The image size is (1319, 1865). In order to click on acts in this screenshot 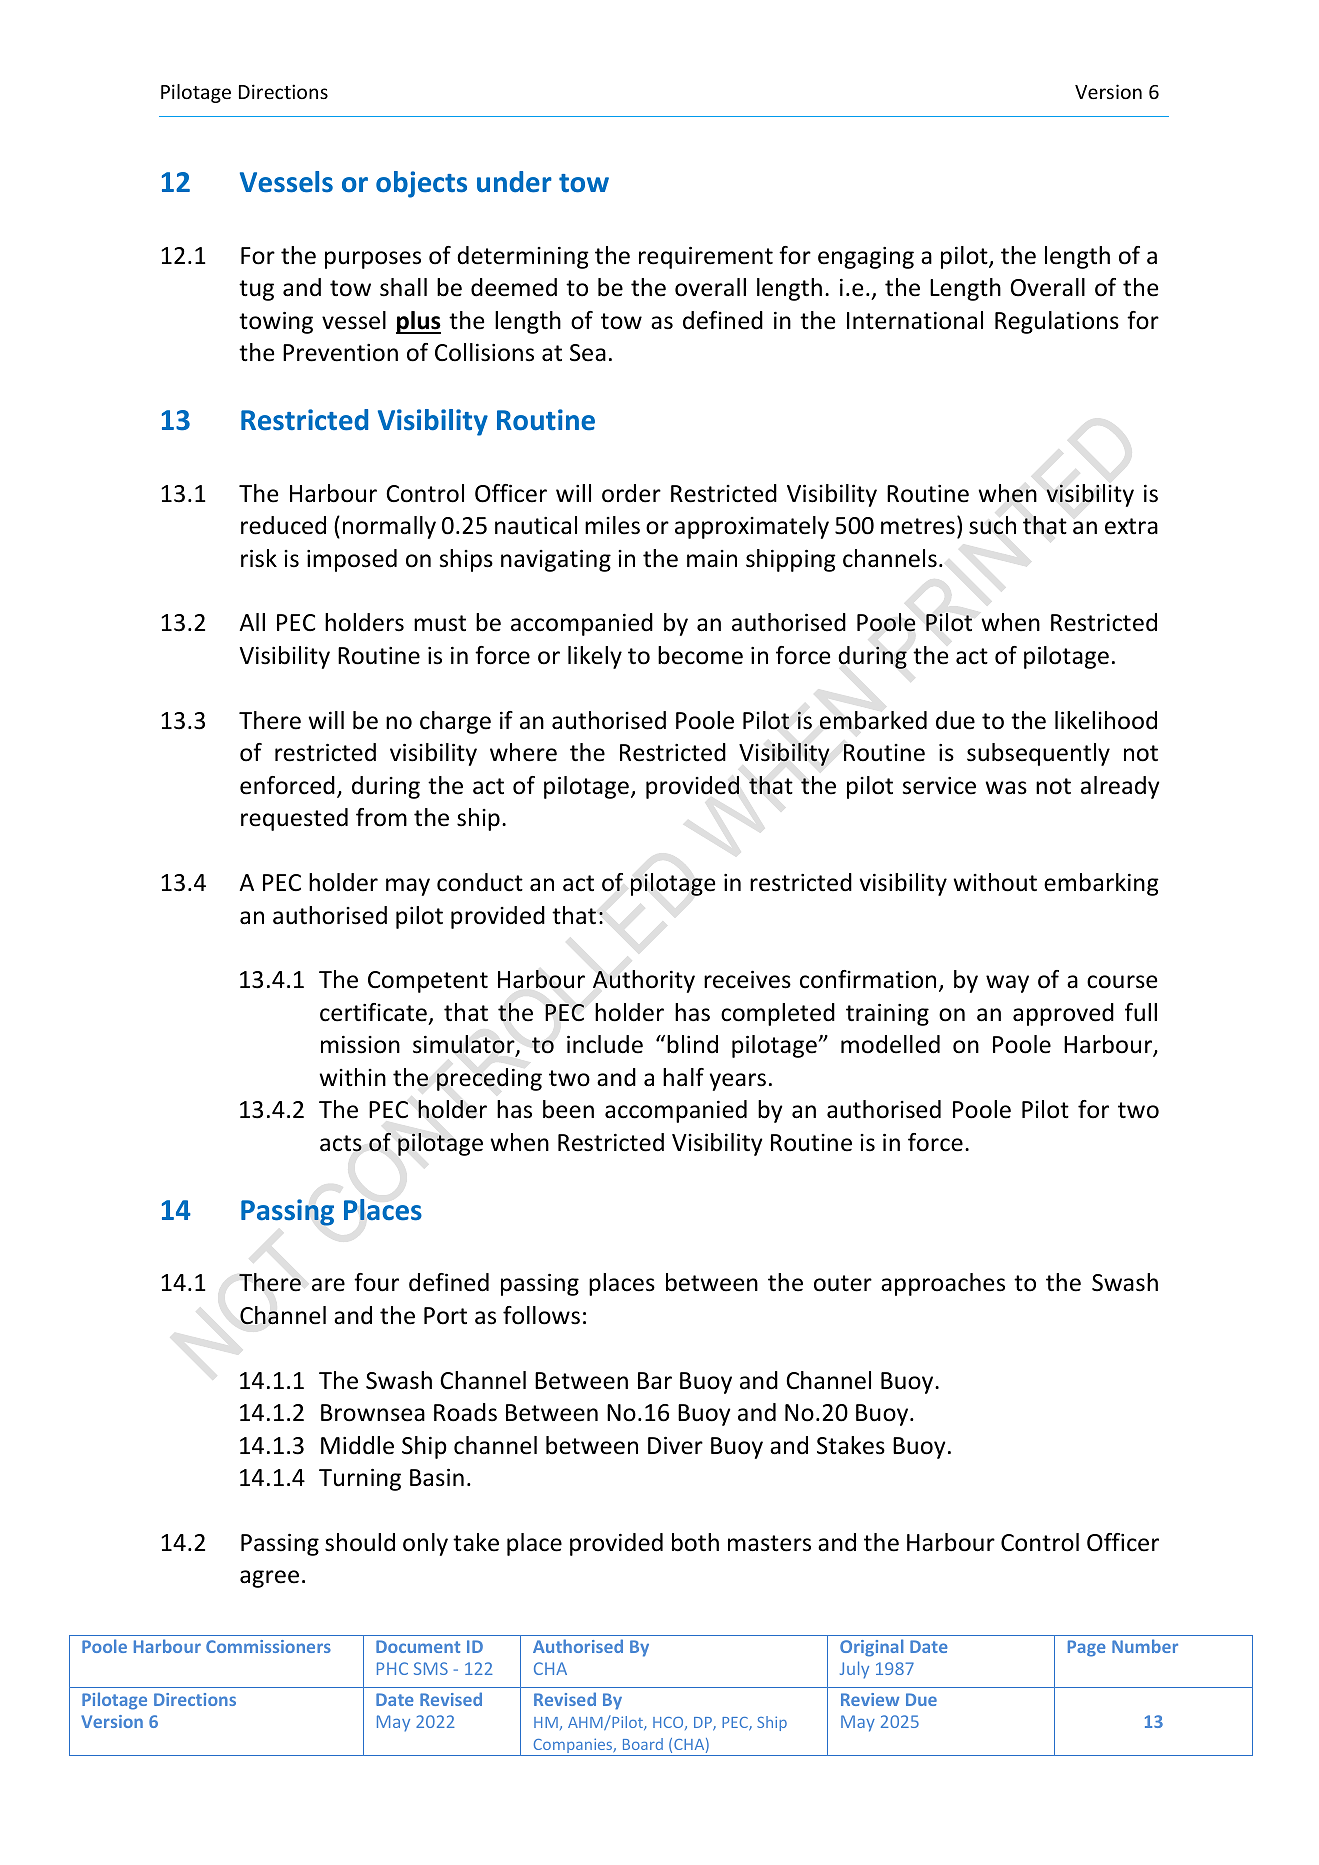, I will do `click(341, 1143)`.
